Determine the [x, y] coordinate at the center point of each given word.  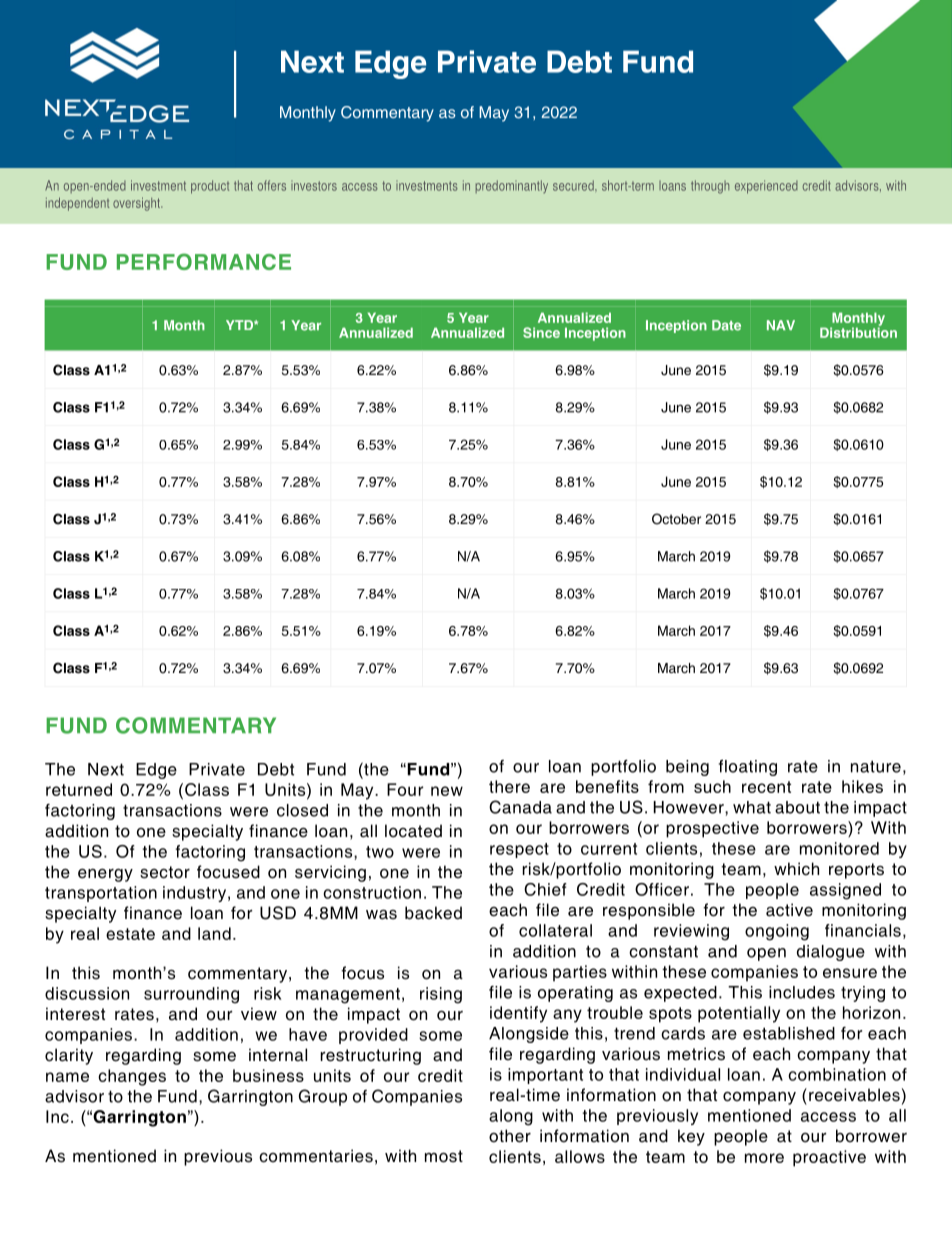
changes [132, 1077]
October [676, 519]
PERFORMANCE [204, 261]
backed [433, 913]
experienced [766, 187]
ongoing [777, 932]
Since [541, 332]
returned [79, 789]
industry [194, 894]
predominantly [512, 186]
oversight [137, 204]
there [509, 786]
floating [748, 767]
